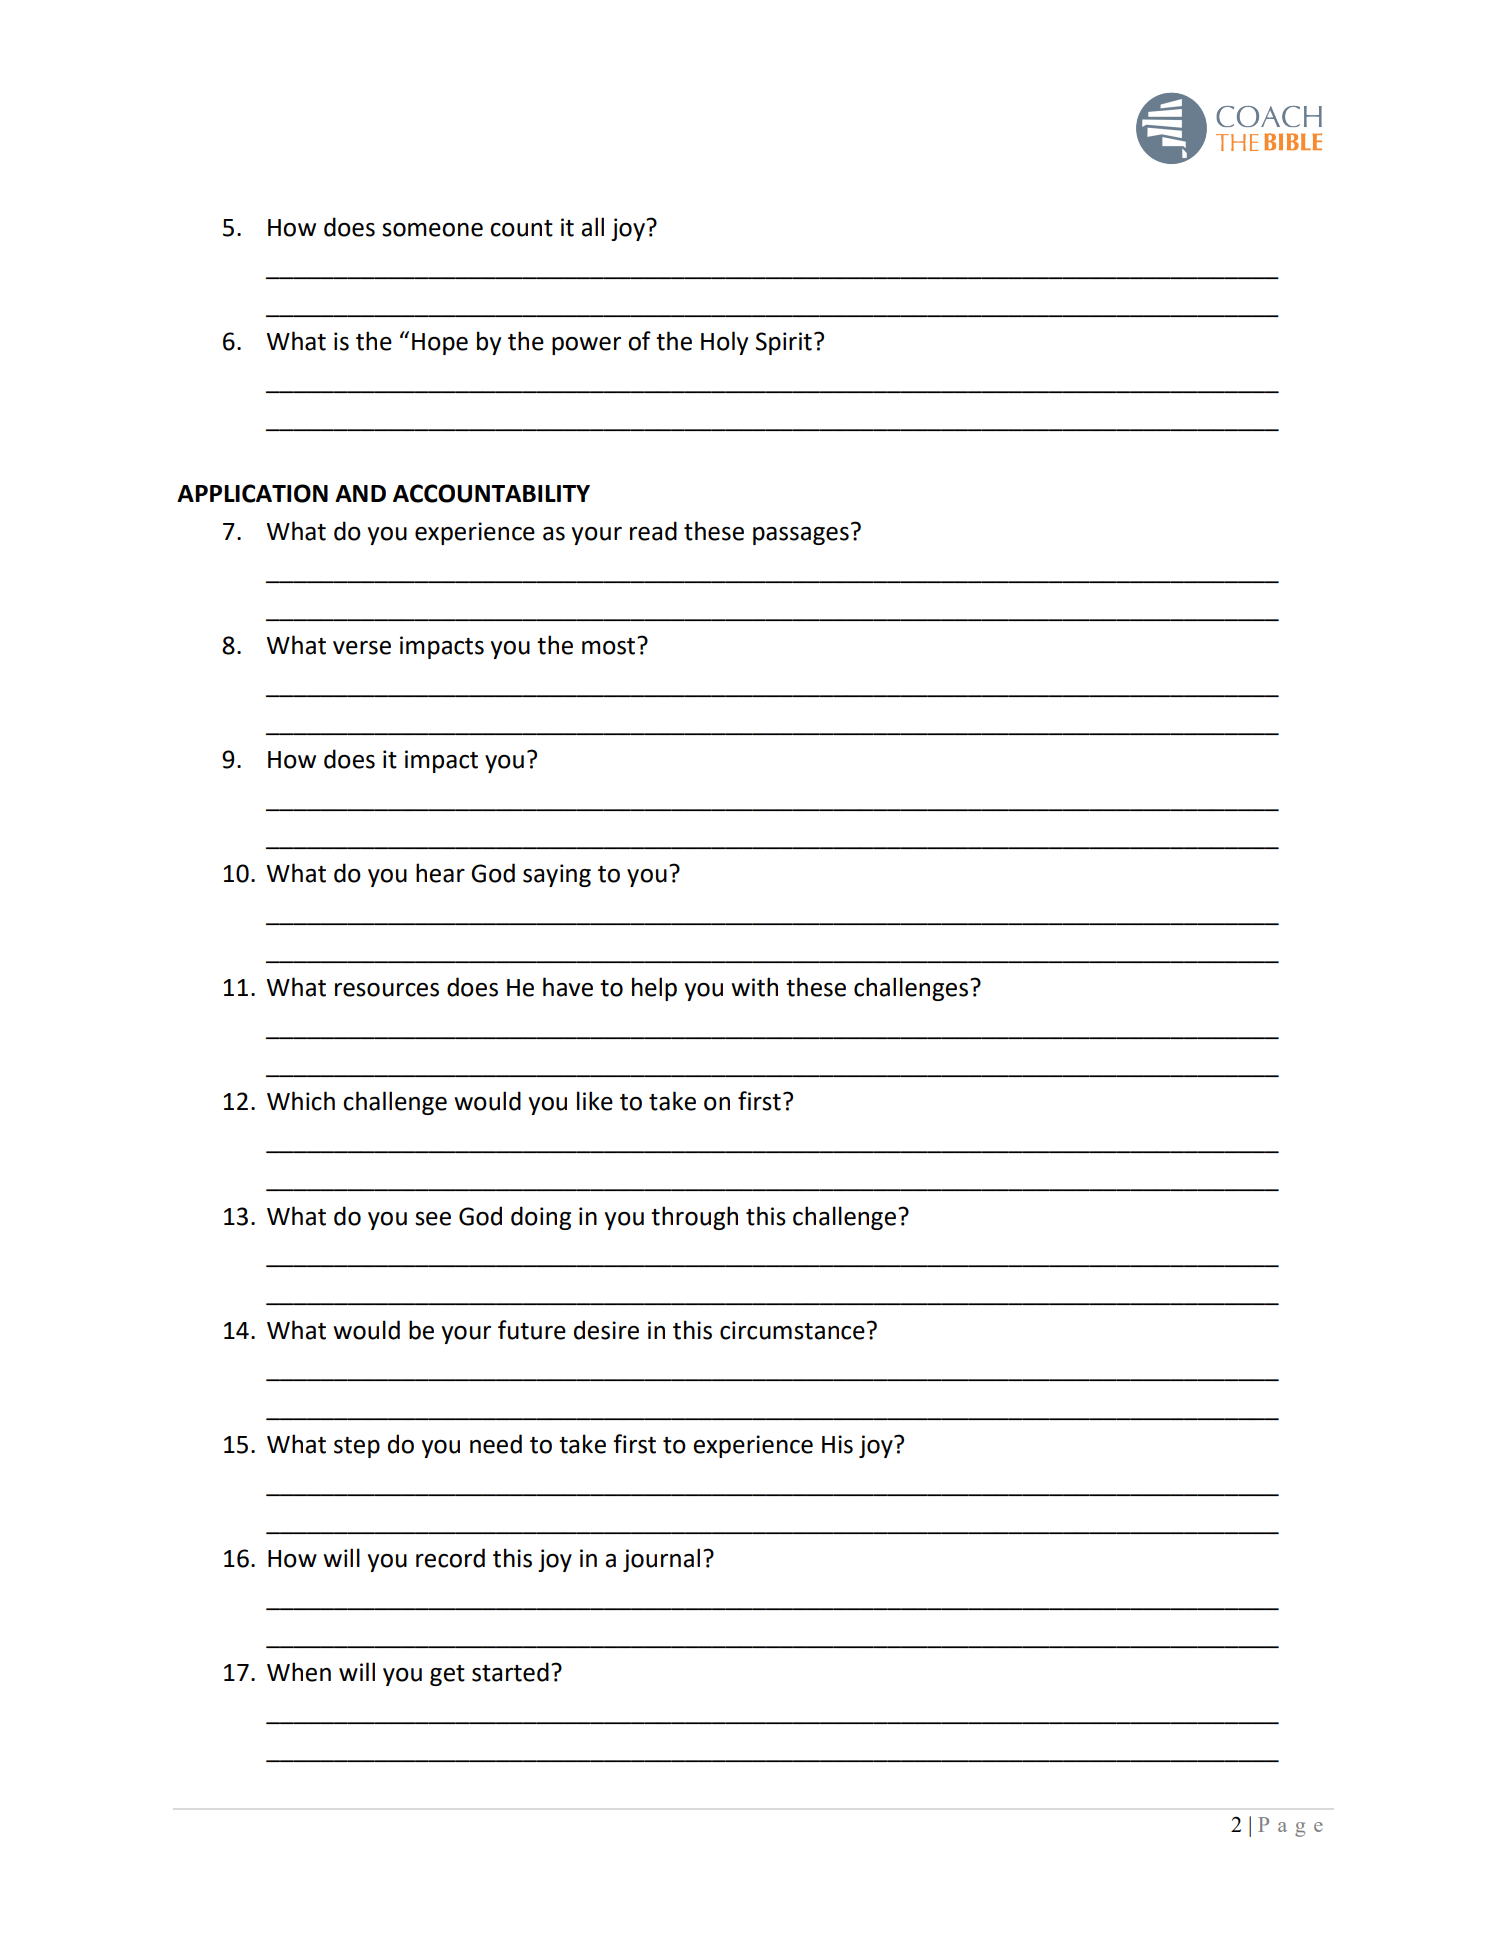 The image size is (1508, 1951). What do you see at coordinates (387, 990) in the screenshot?
I see `resources` at bounding box center [387, 990].
